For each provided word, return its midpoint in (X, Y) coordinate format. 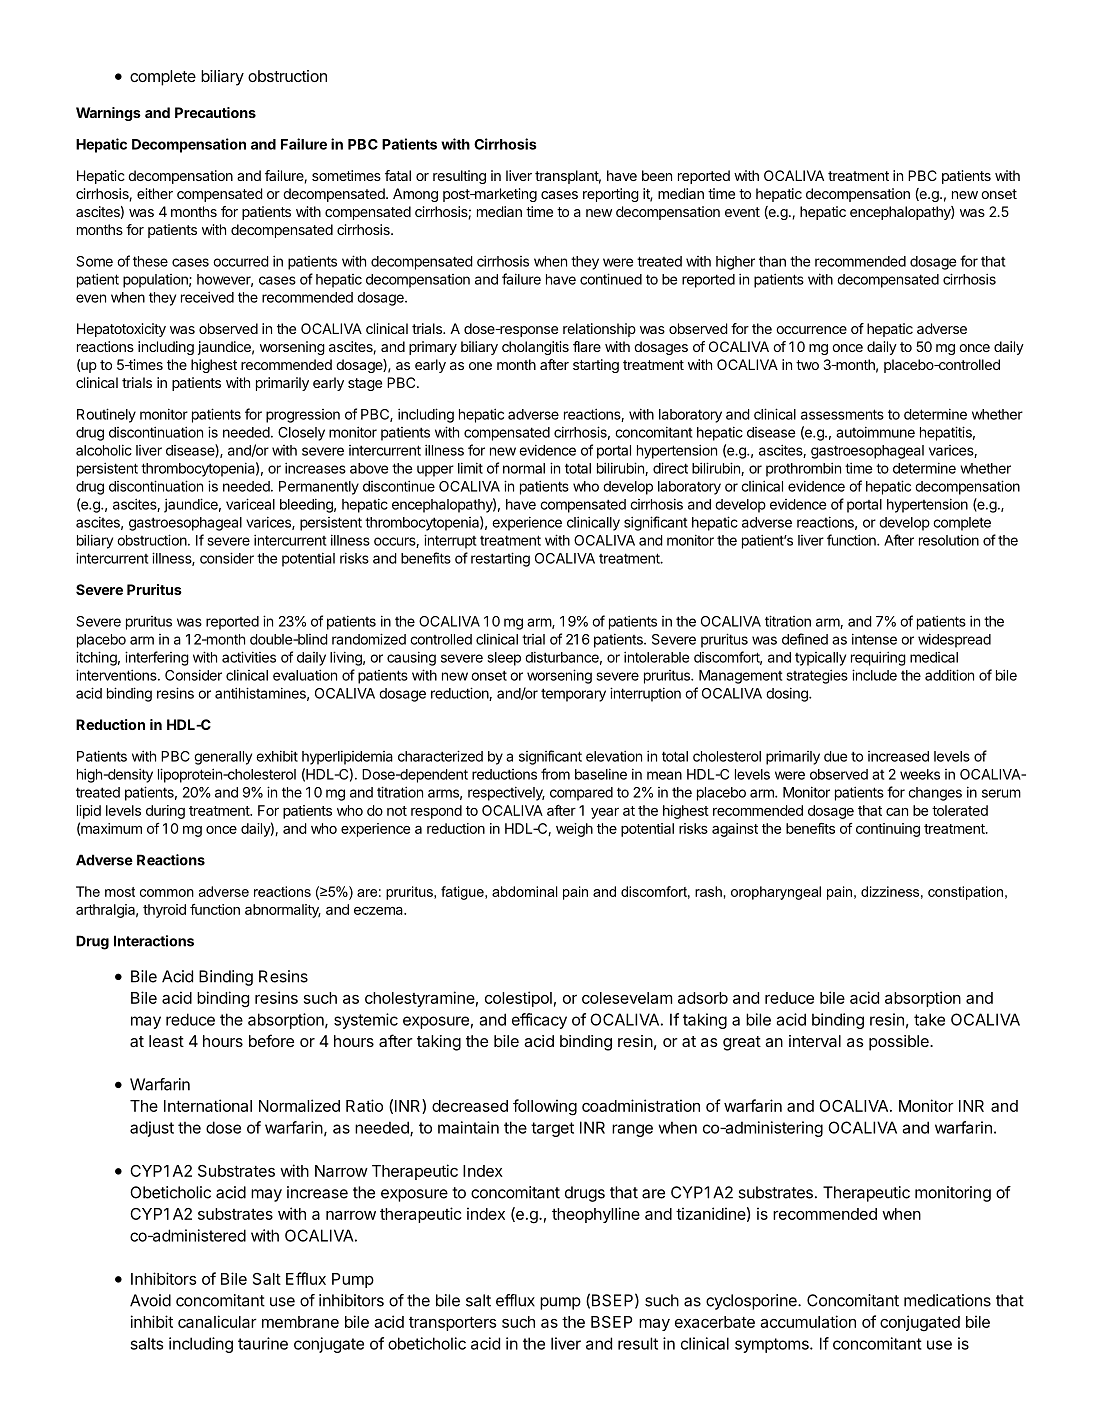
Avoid (150, 1300)
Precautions (215, 112)
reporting (611, 195)
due (835, 756)
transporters (452, 1323)
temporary (573, 695)
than (772, 261)
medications (947, 1300)
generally (223, 758)
